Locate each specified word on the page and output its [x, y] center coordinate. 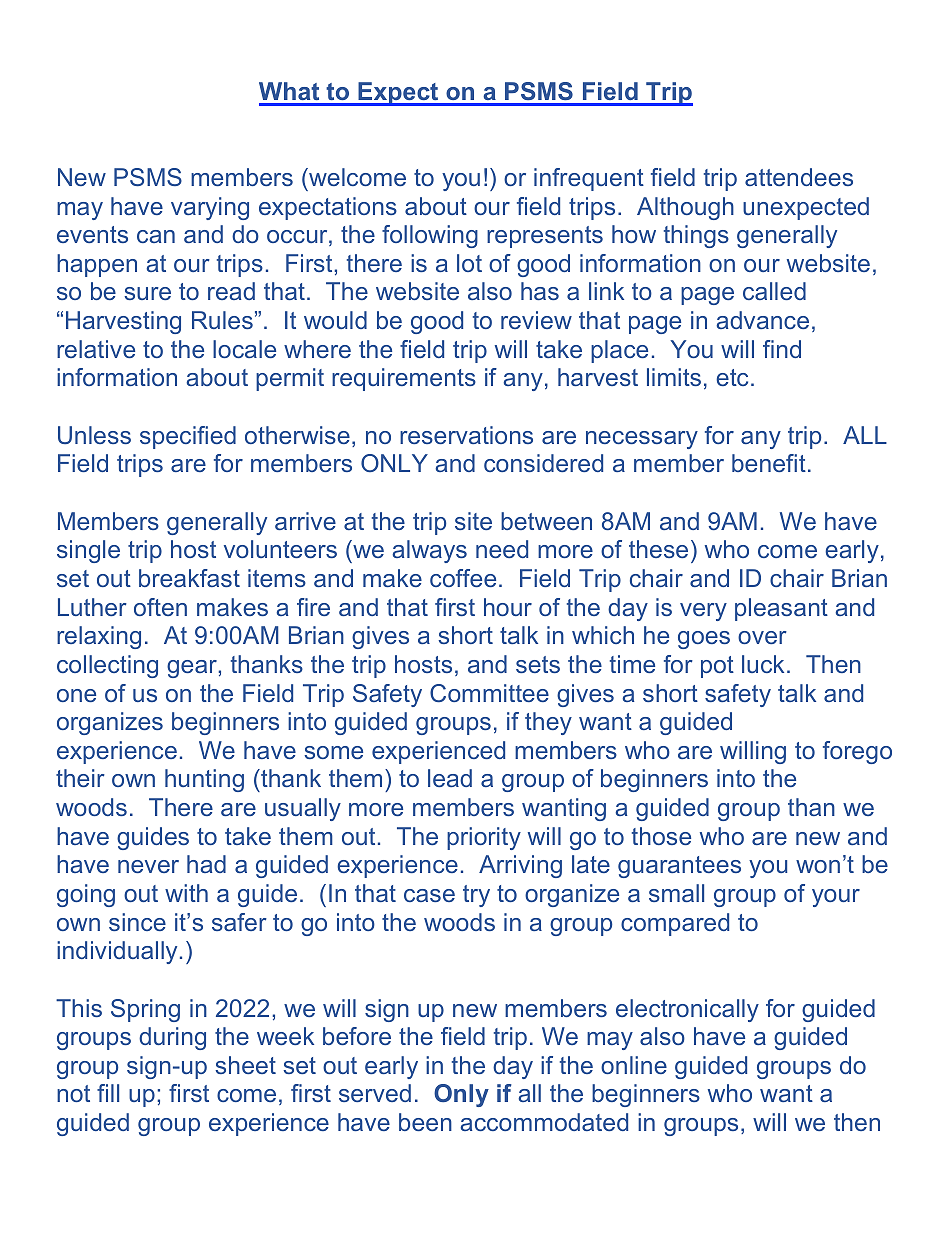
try [476, 896]
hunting [204, 780]
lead [450, 778]
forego [857, 752]
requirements [404, 379]
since [137, 922]
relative [96, 349]
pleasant [781, 609]
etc [732, 377]
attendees [799, 177]
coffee [463, 578]
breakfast [189, 578]
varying [210, 208]
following [430, 236]
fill [108, 1093]
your [836, 898]
